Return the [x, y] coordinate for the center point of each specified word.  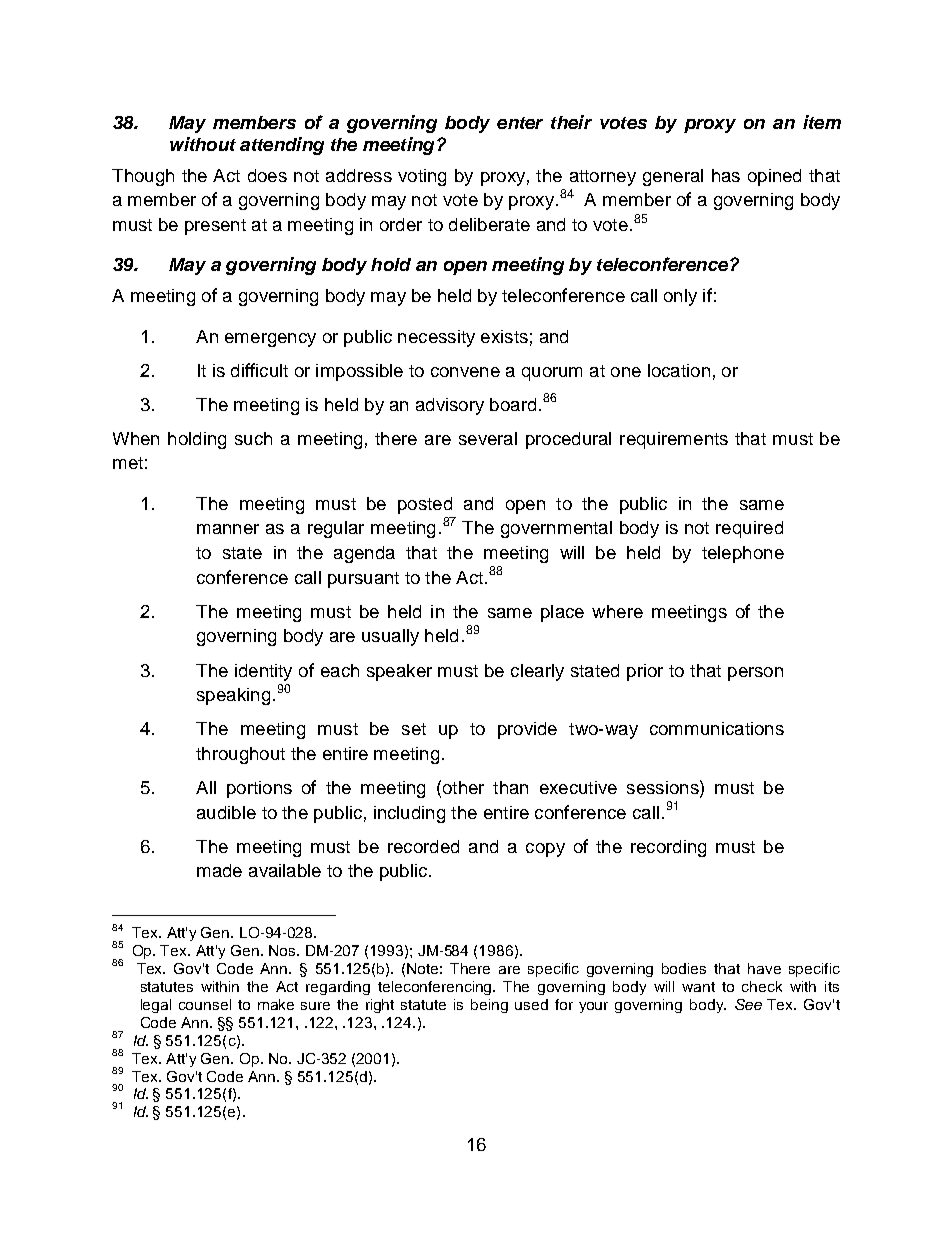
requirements [674, 440]
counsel [205, 1004]
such [253, 438]
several [488, 438]
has [726, 175]
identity [263, 672]
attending [282, 146]
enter [520, 123]
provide [527, 730]
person [755, 674]
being [489, 1006]
